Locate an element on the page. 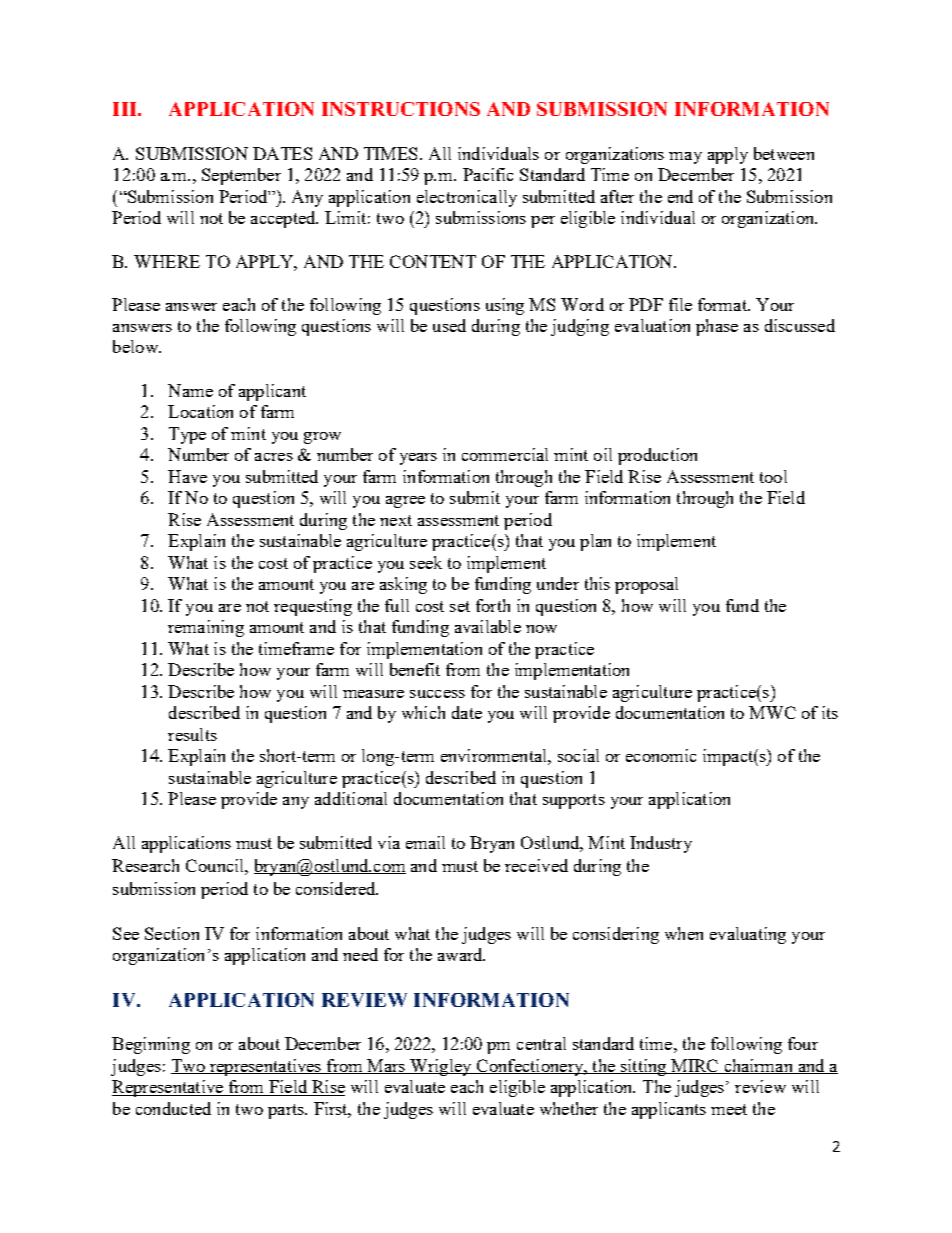 This image has width=952, height=1233. conducted is located at coordinates (173, 1108).
